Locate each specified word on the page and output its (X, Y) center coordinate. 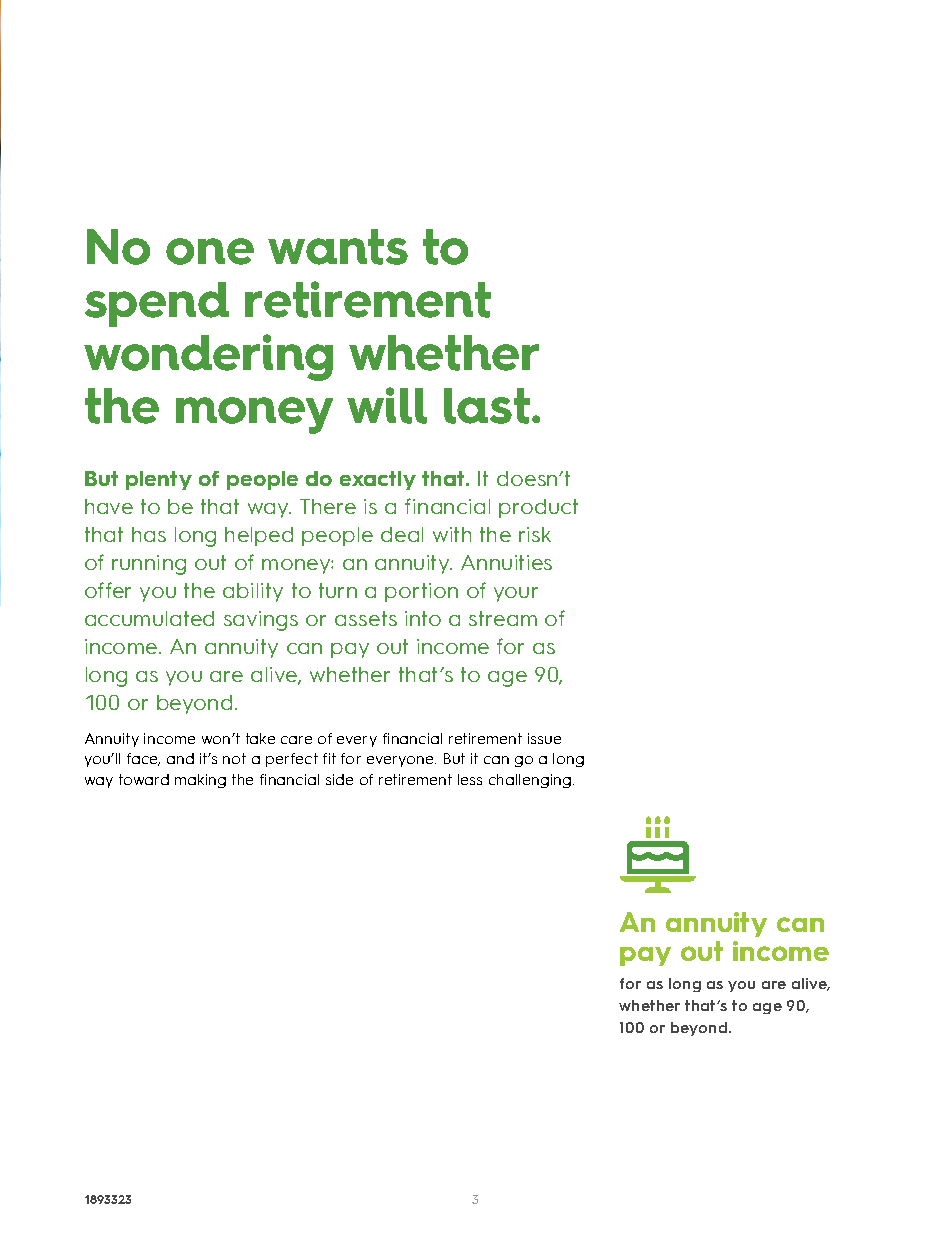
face (143, 759)
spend (157, 304)
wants (338, 247)
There (328, 506)
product (538, 508)
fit (329, 758)
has (149, 534)
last (487, 406)
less (470, 779)
